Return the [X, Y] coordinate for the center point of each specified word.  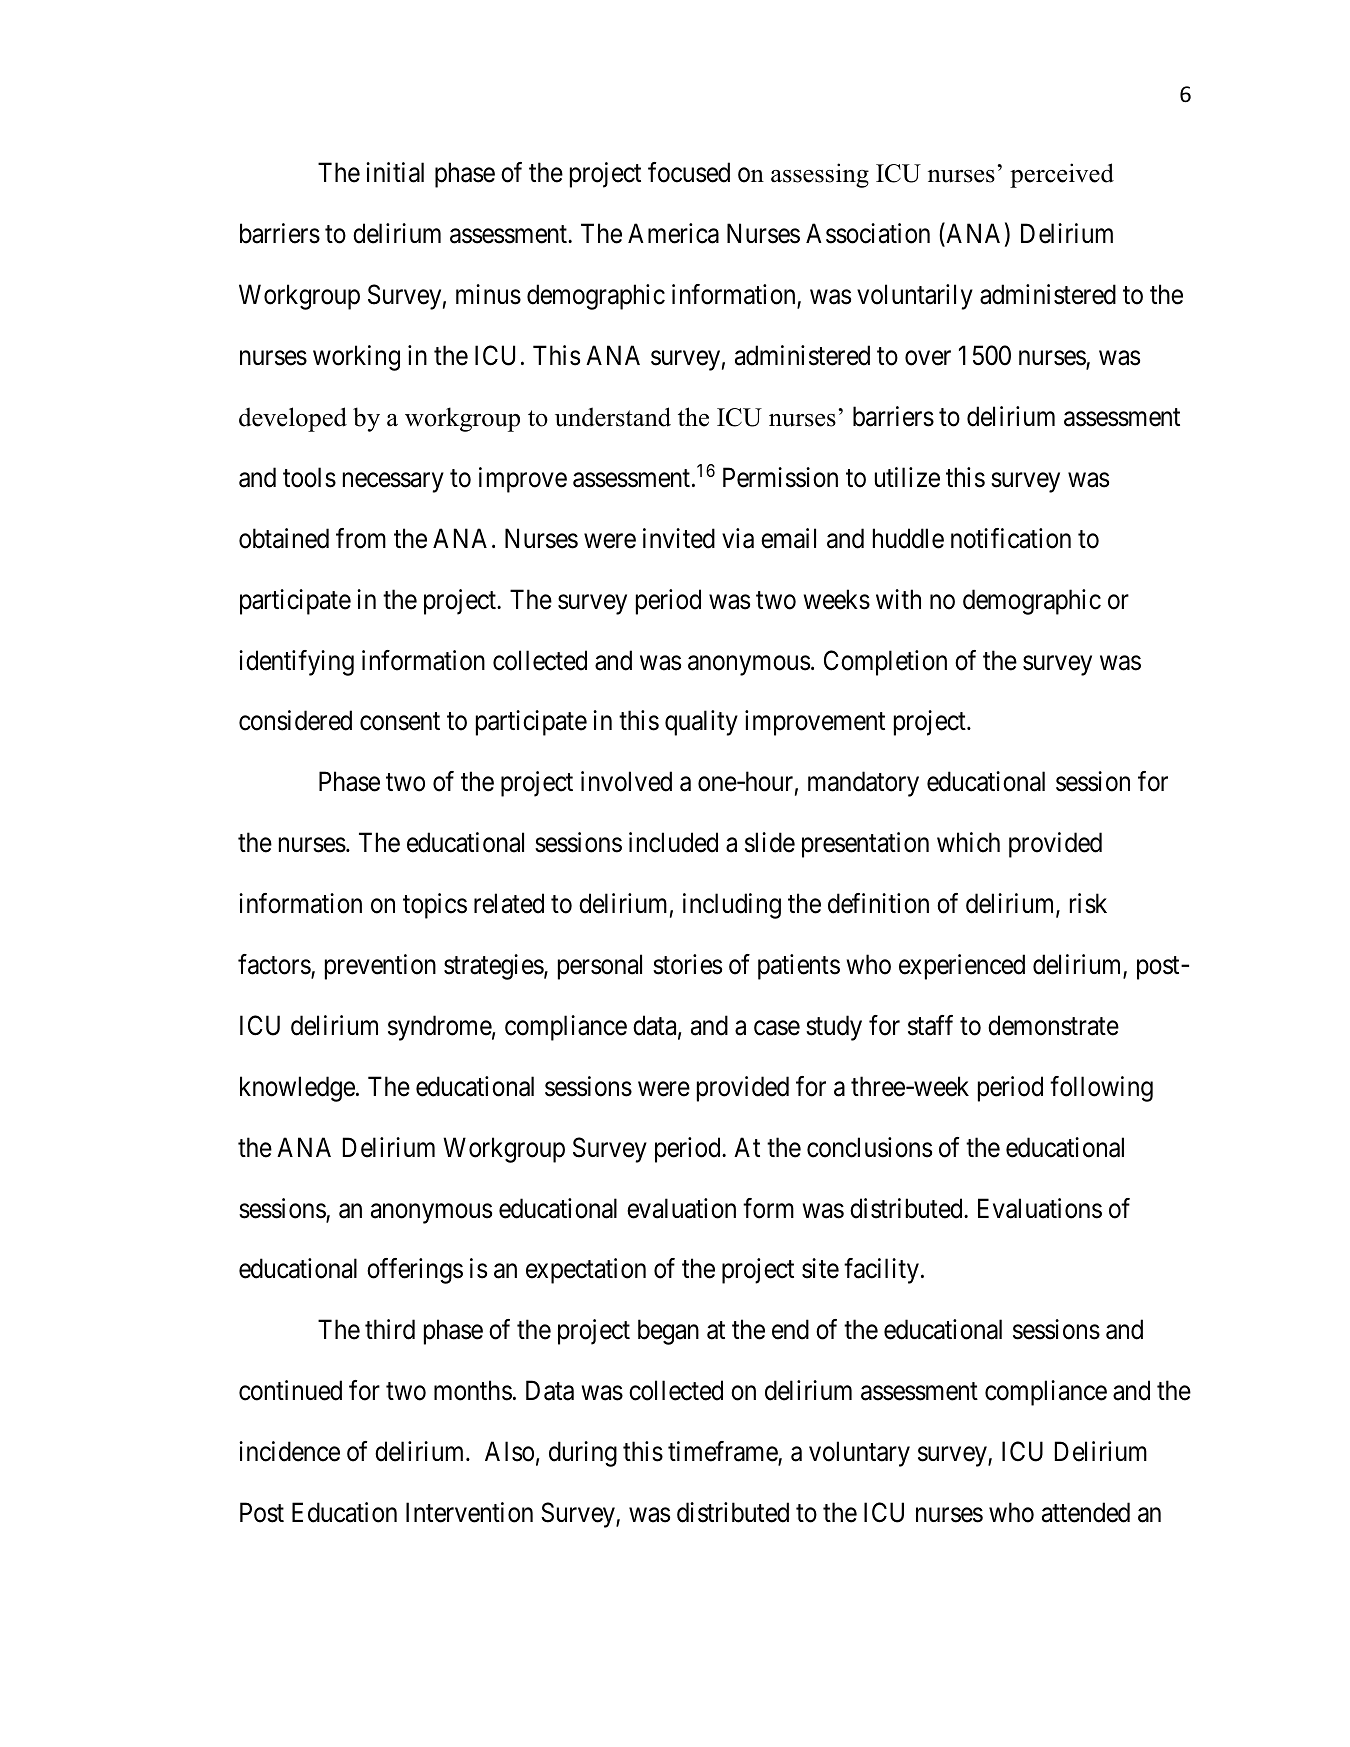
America [673, 233]
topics [435, 906]
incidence [289, 1451]
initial [395, 172]
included [673, 842]
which [968, 842]
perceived [1062, 175]
